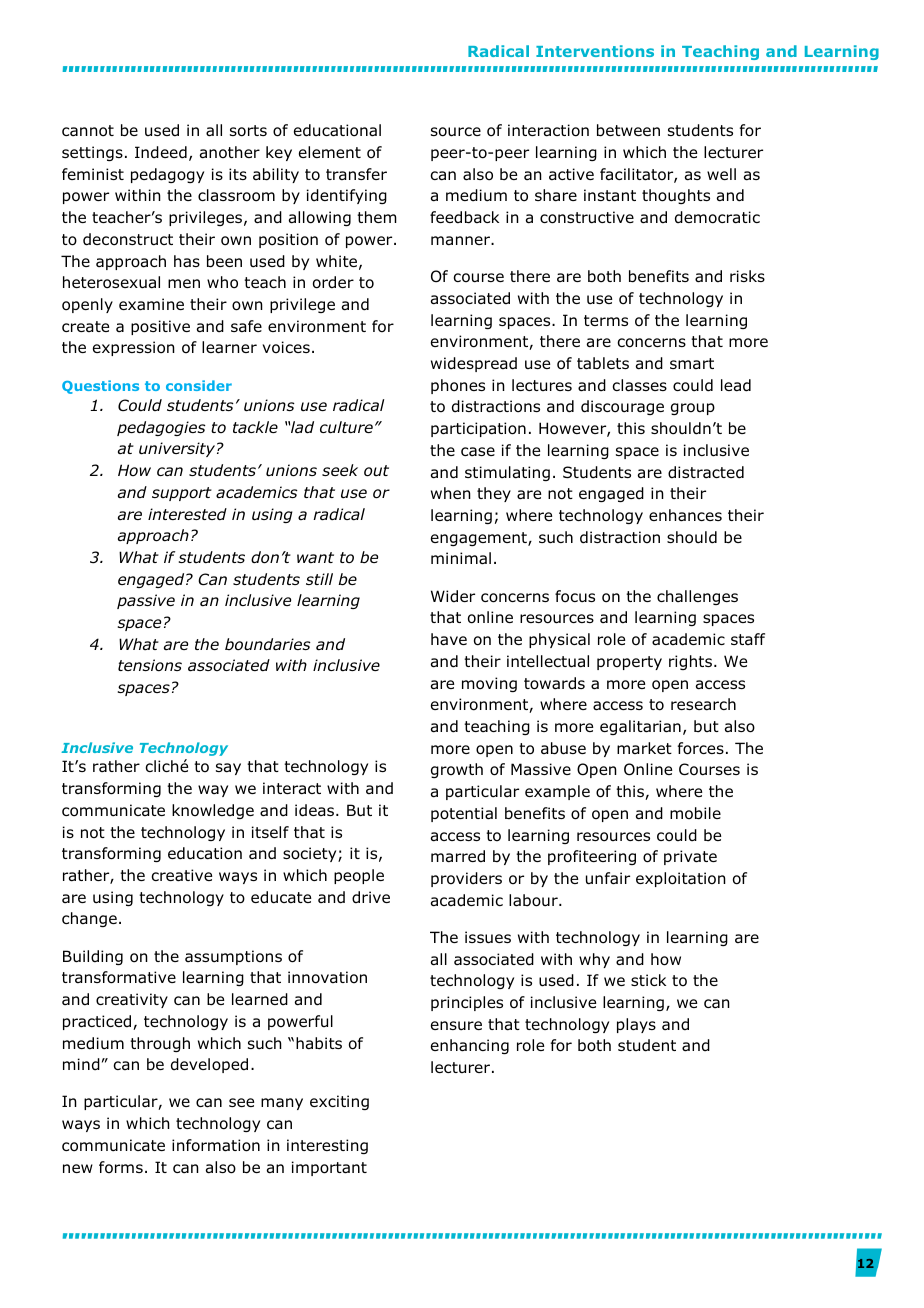 This page has height=1308, width=924. Describe the element at coordinates (330, 152) in the page. I see `element` at that location.
